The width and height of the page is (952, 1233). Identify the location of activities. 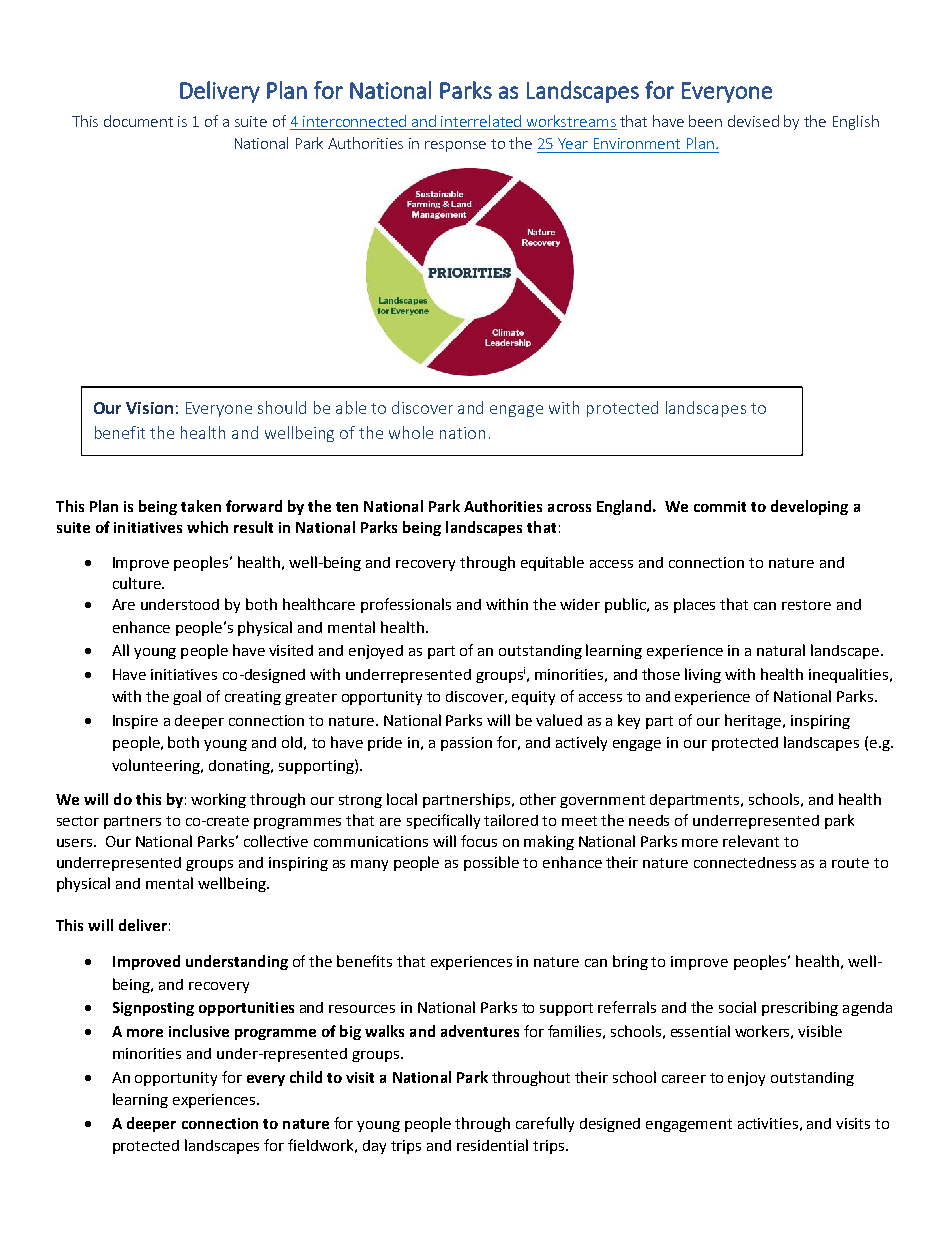
(768, 1123).
